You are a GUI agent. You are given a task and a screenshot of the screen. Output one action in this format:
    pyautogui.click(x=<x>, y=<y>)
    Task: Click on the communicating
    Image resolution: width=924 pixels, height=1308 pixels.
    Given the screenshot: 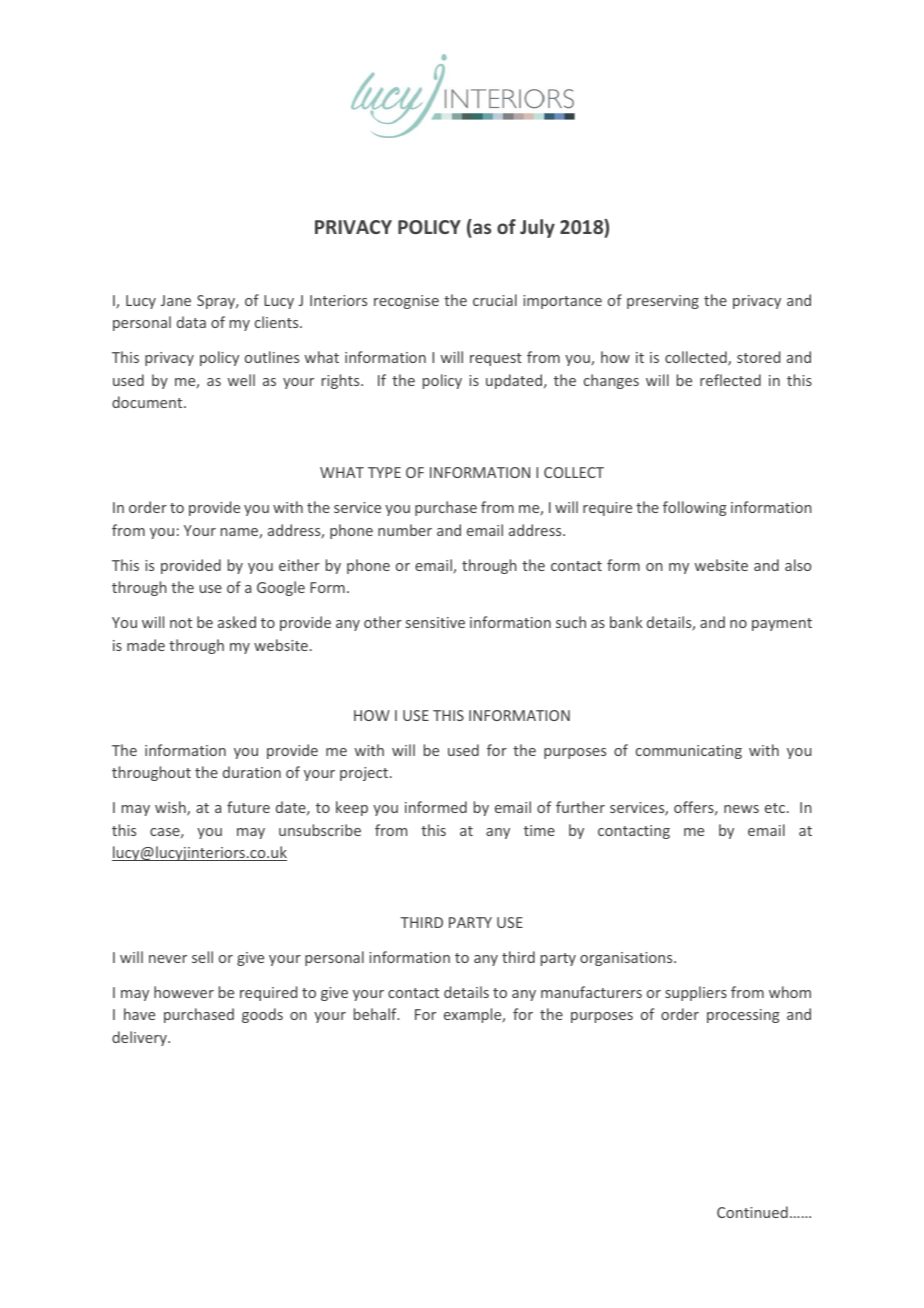 What is the action you would take?
    pyautogui.click(x=689, y=752)
